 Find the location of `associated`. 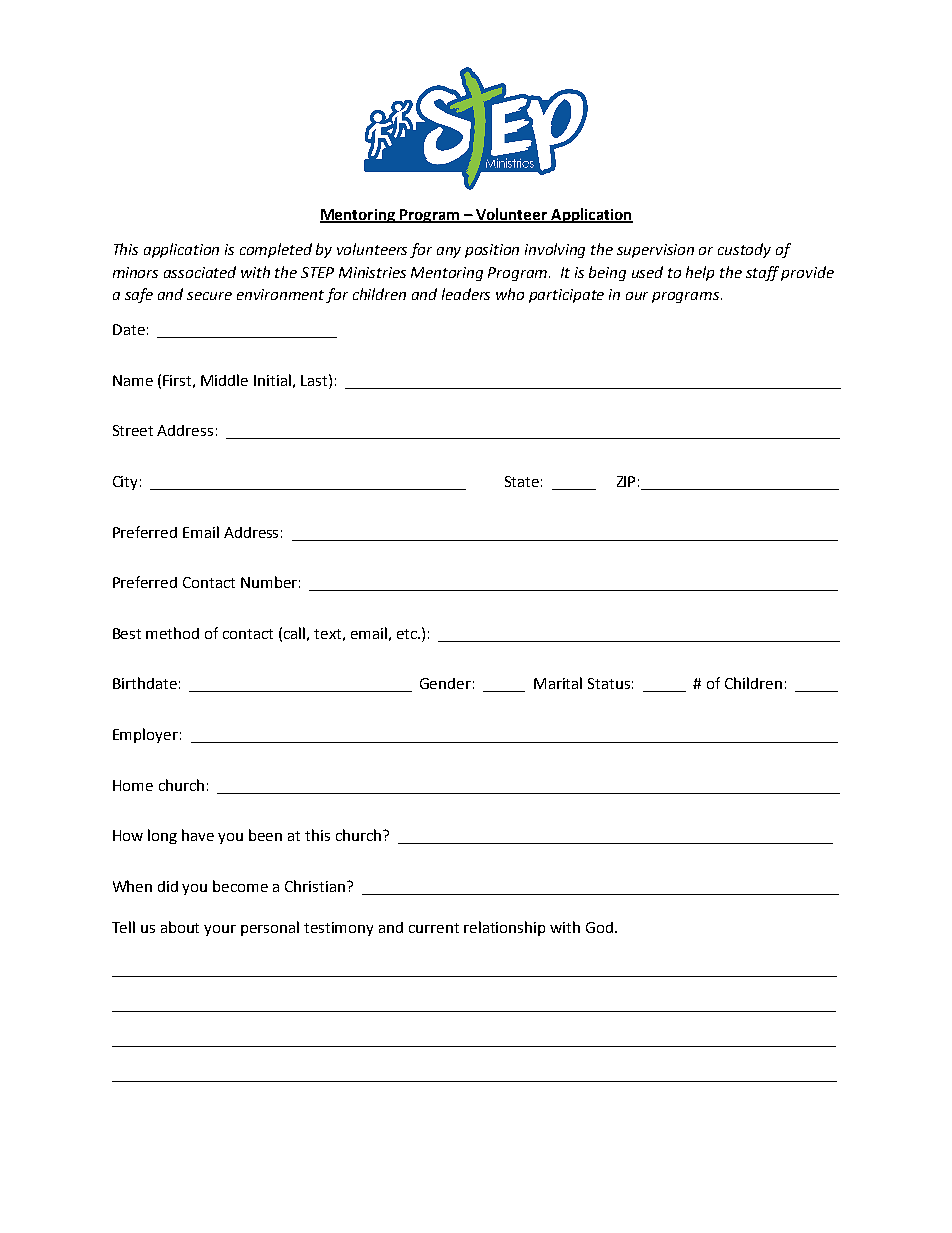

associated is located at coordinates (200, 272).
